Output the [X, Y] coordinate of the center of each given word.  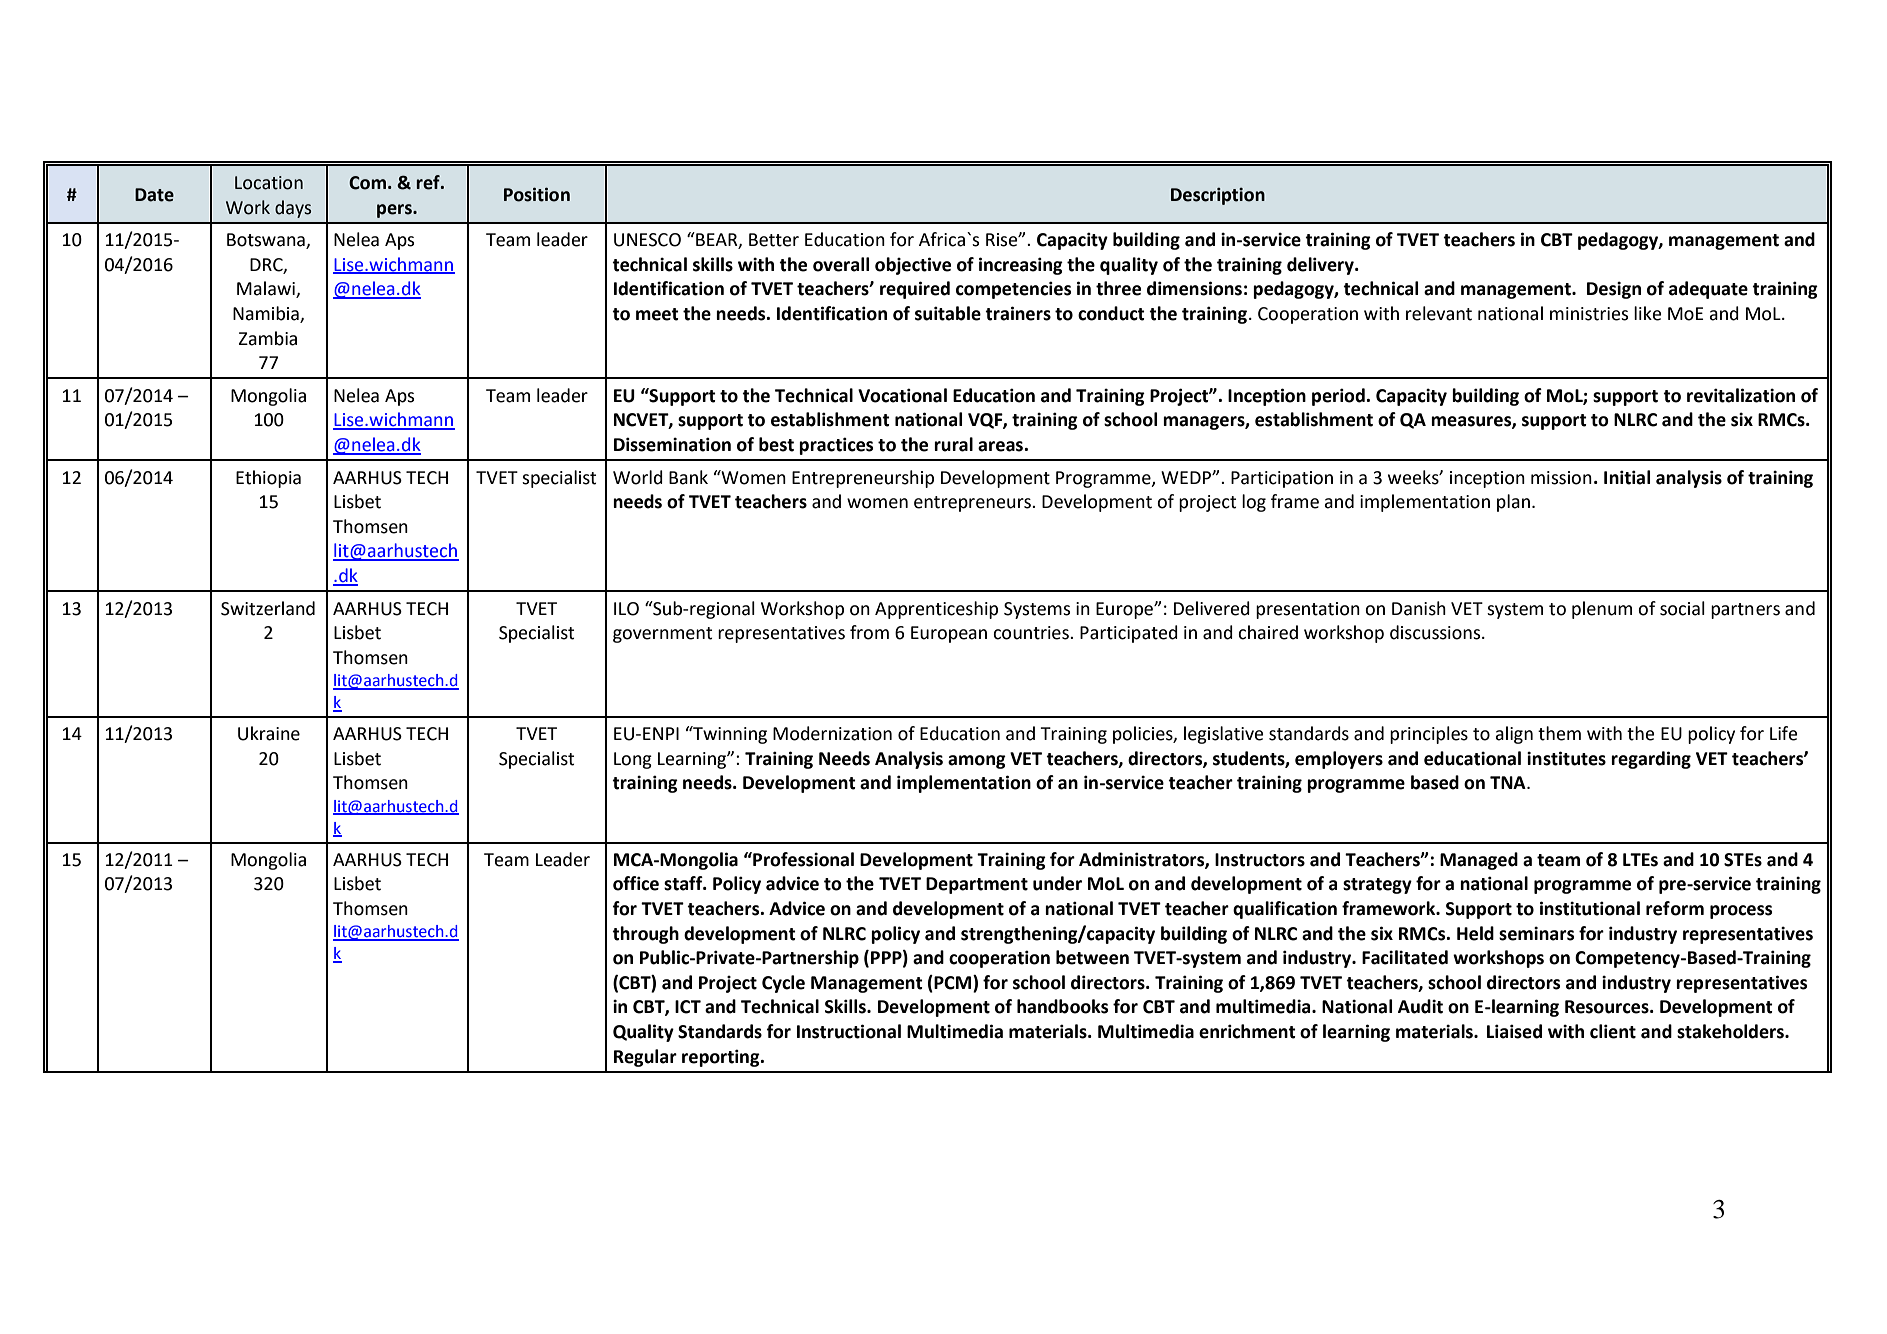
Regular [645, 1058]
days [293, 209]
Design [1614, 290]
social [1682, 608]
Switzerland [268, 608]
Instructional [849, 1031]
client [1613, 1031]
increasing [1021, 266]
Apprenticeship [936, 610]
